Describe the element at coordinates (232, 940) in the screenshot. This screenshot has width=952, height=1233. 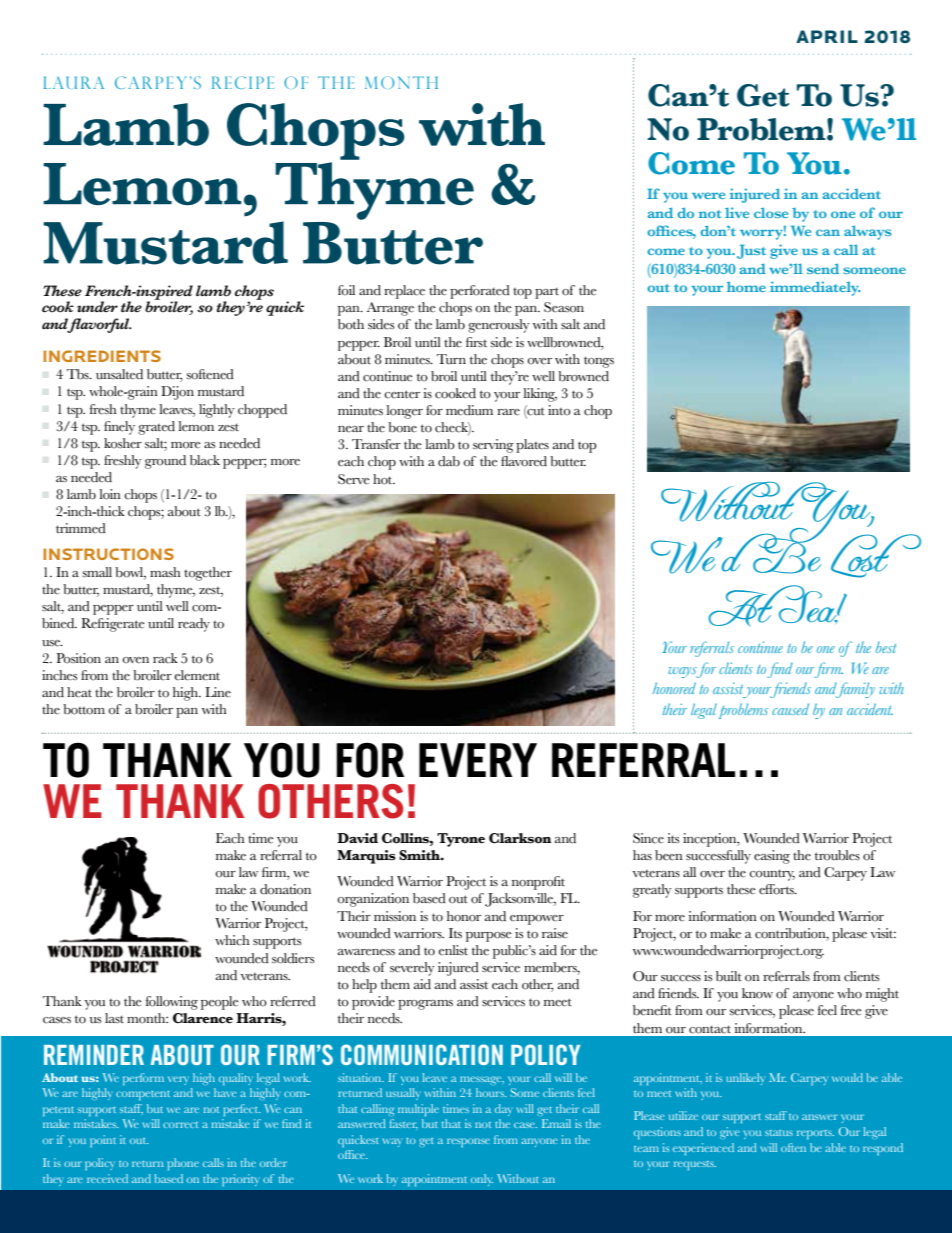
I see `which` at that location.
